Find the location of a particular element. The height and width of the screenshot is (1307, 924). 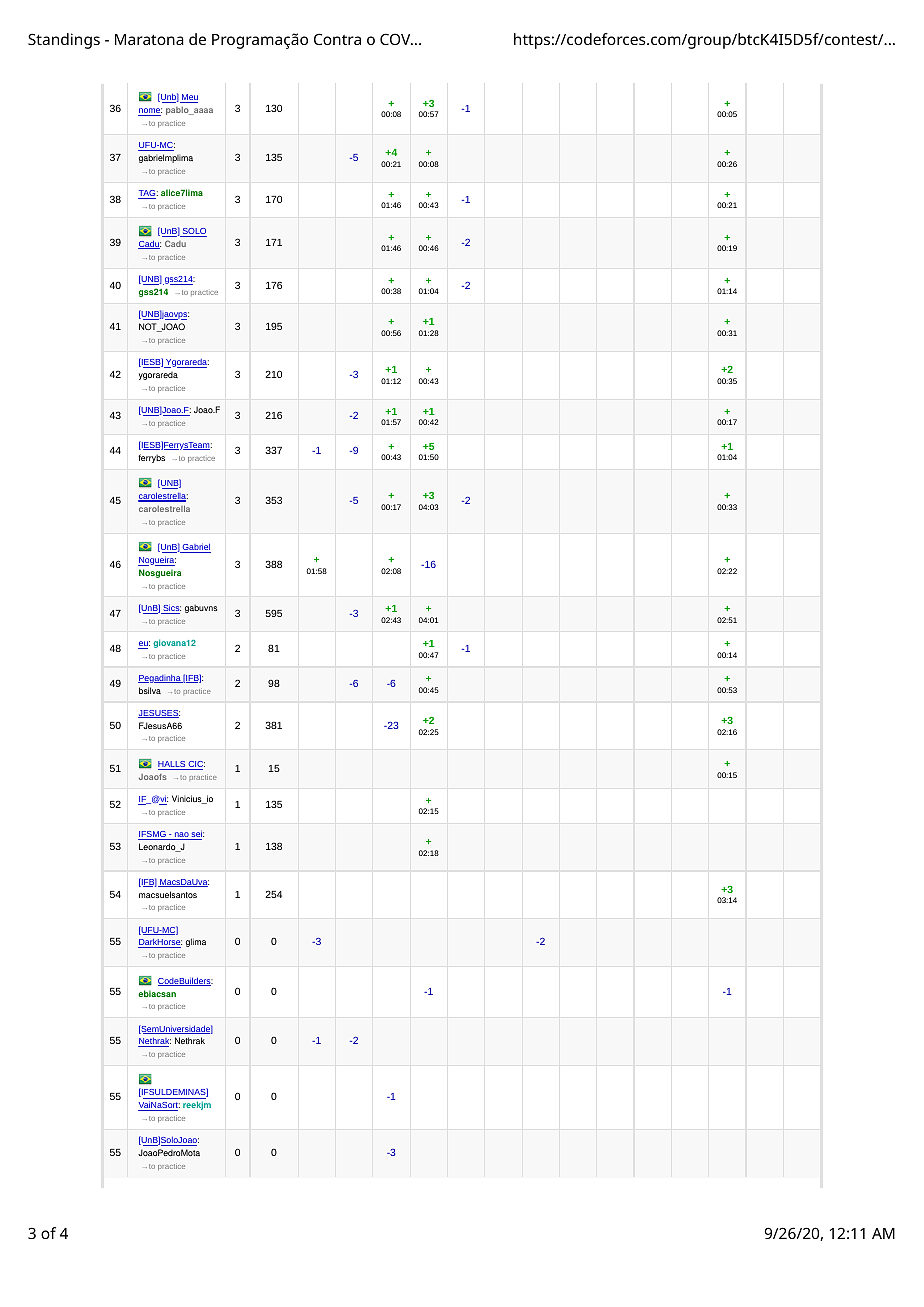

Standings is located at coordinates (64, 41).
